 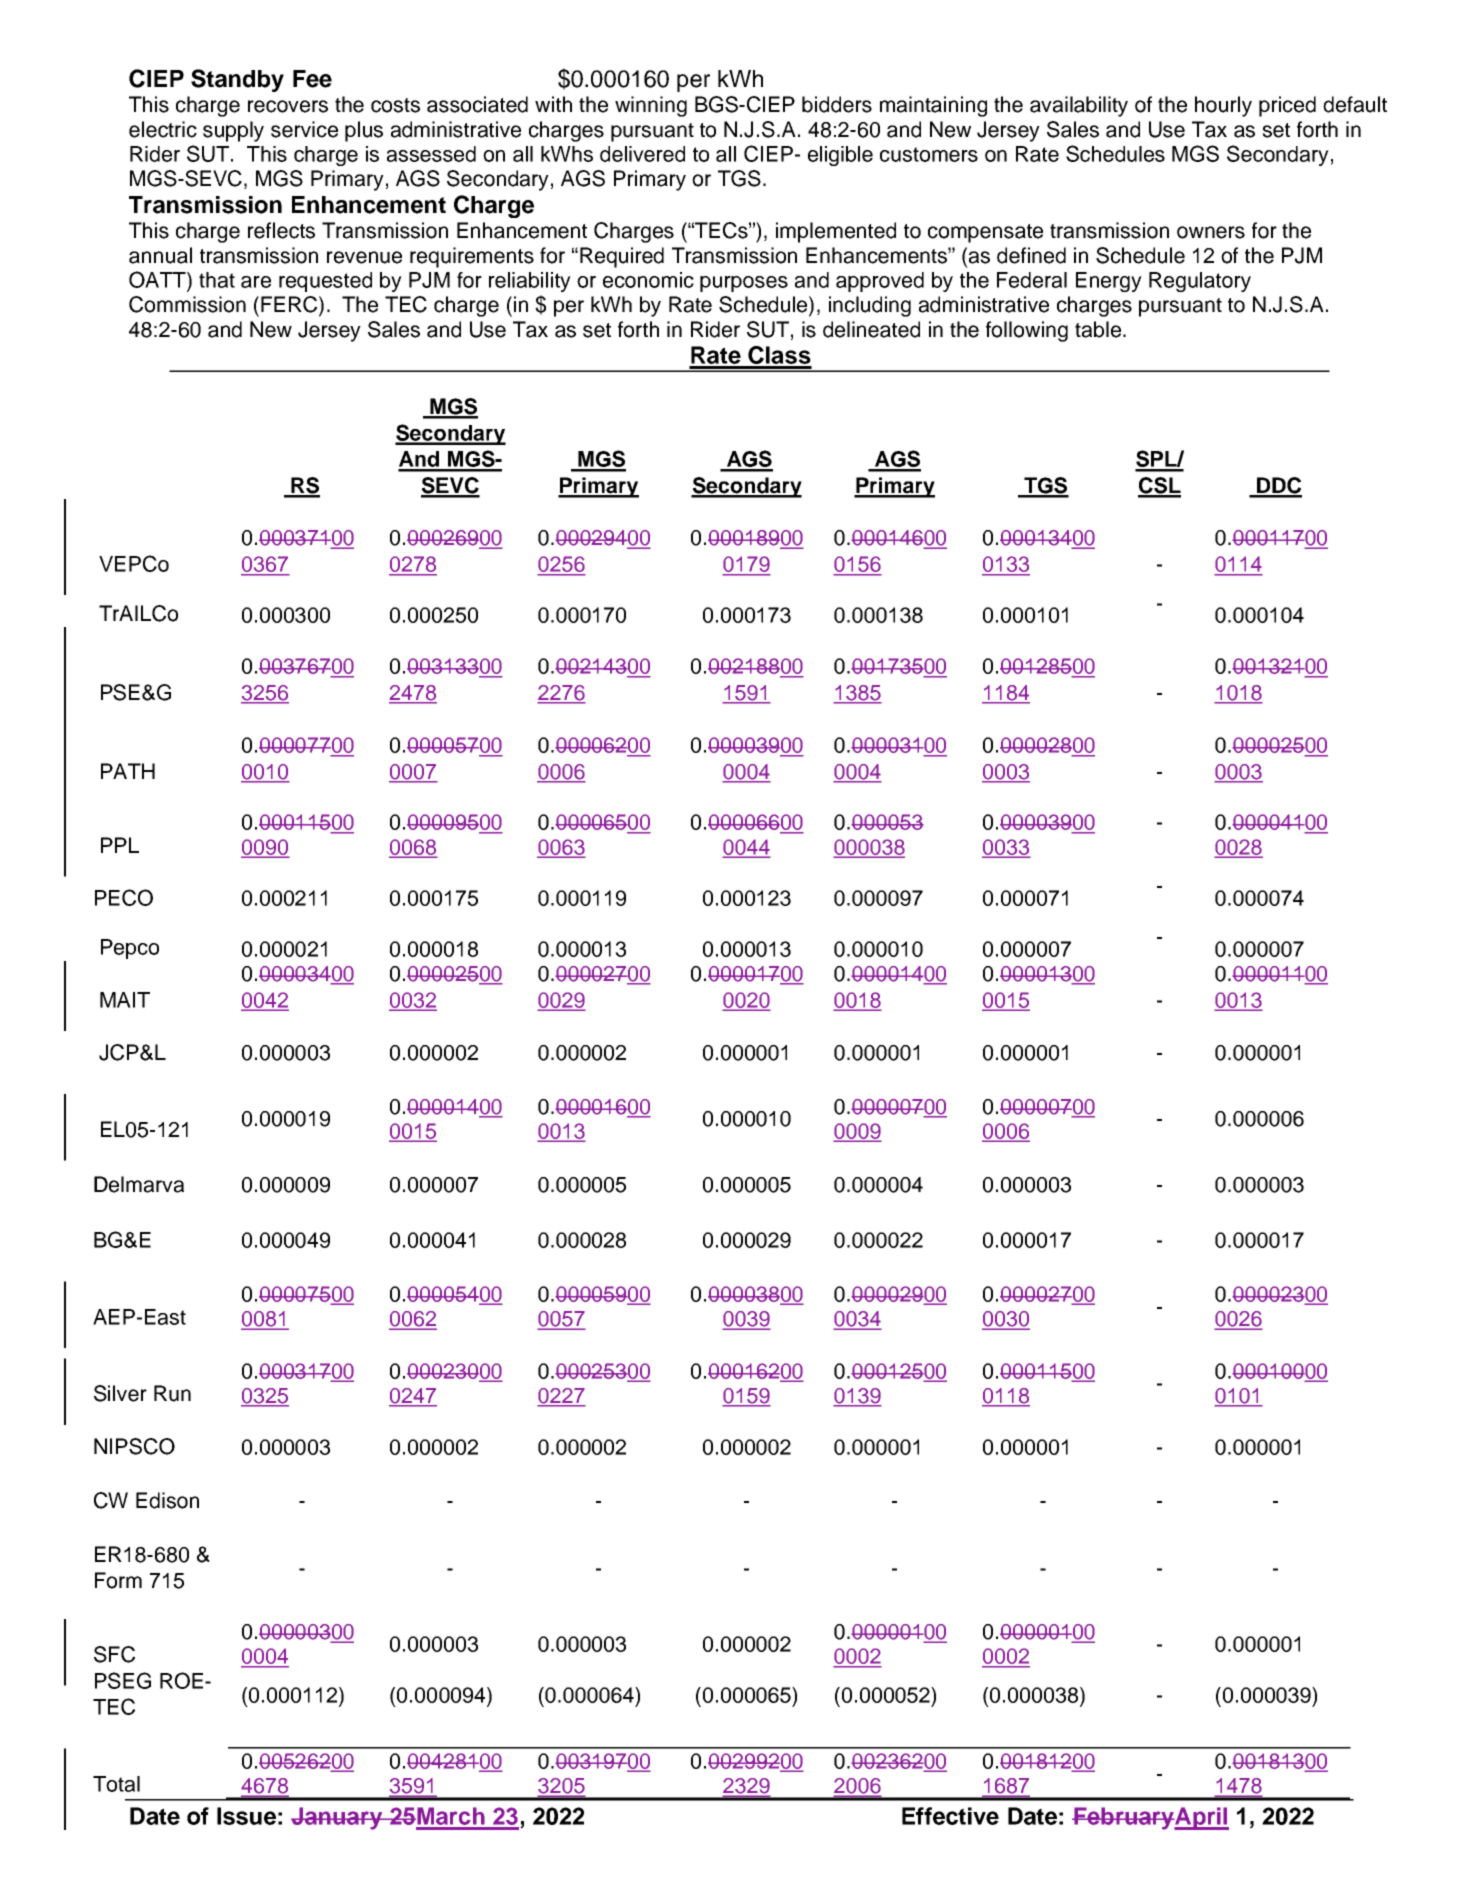 What do you see at coordinates (871, 329) in the screenshot?
I see `delineated` at bounding box center [871, 329].
